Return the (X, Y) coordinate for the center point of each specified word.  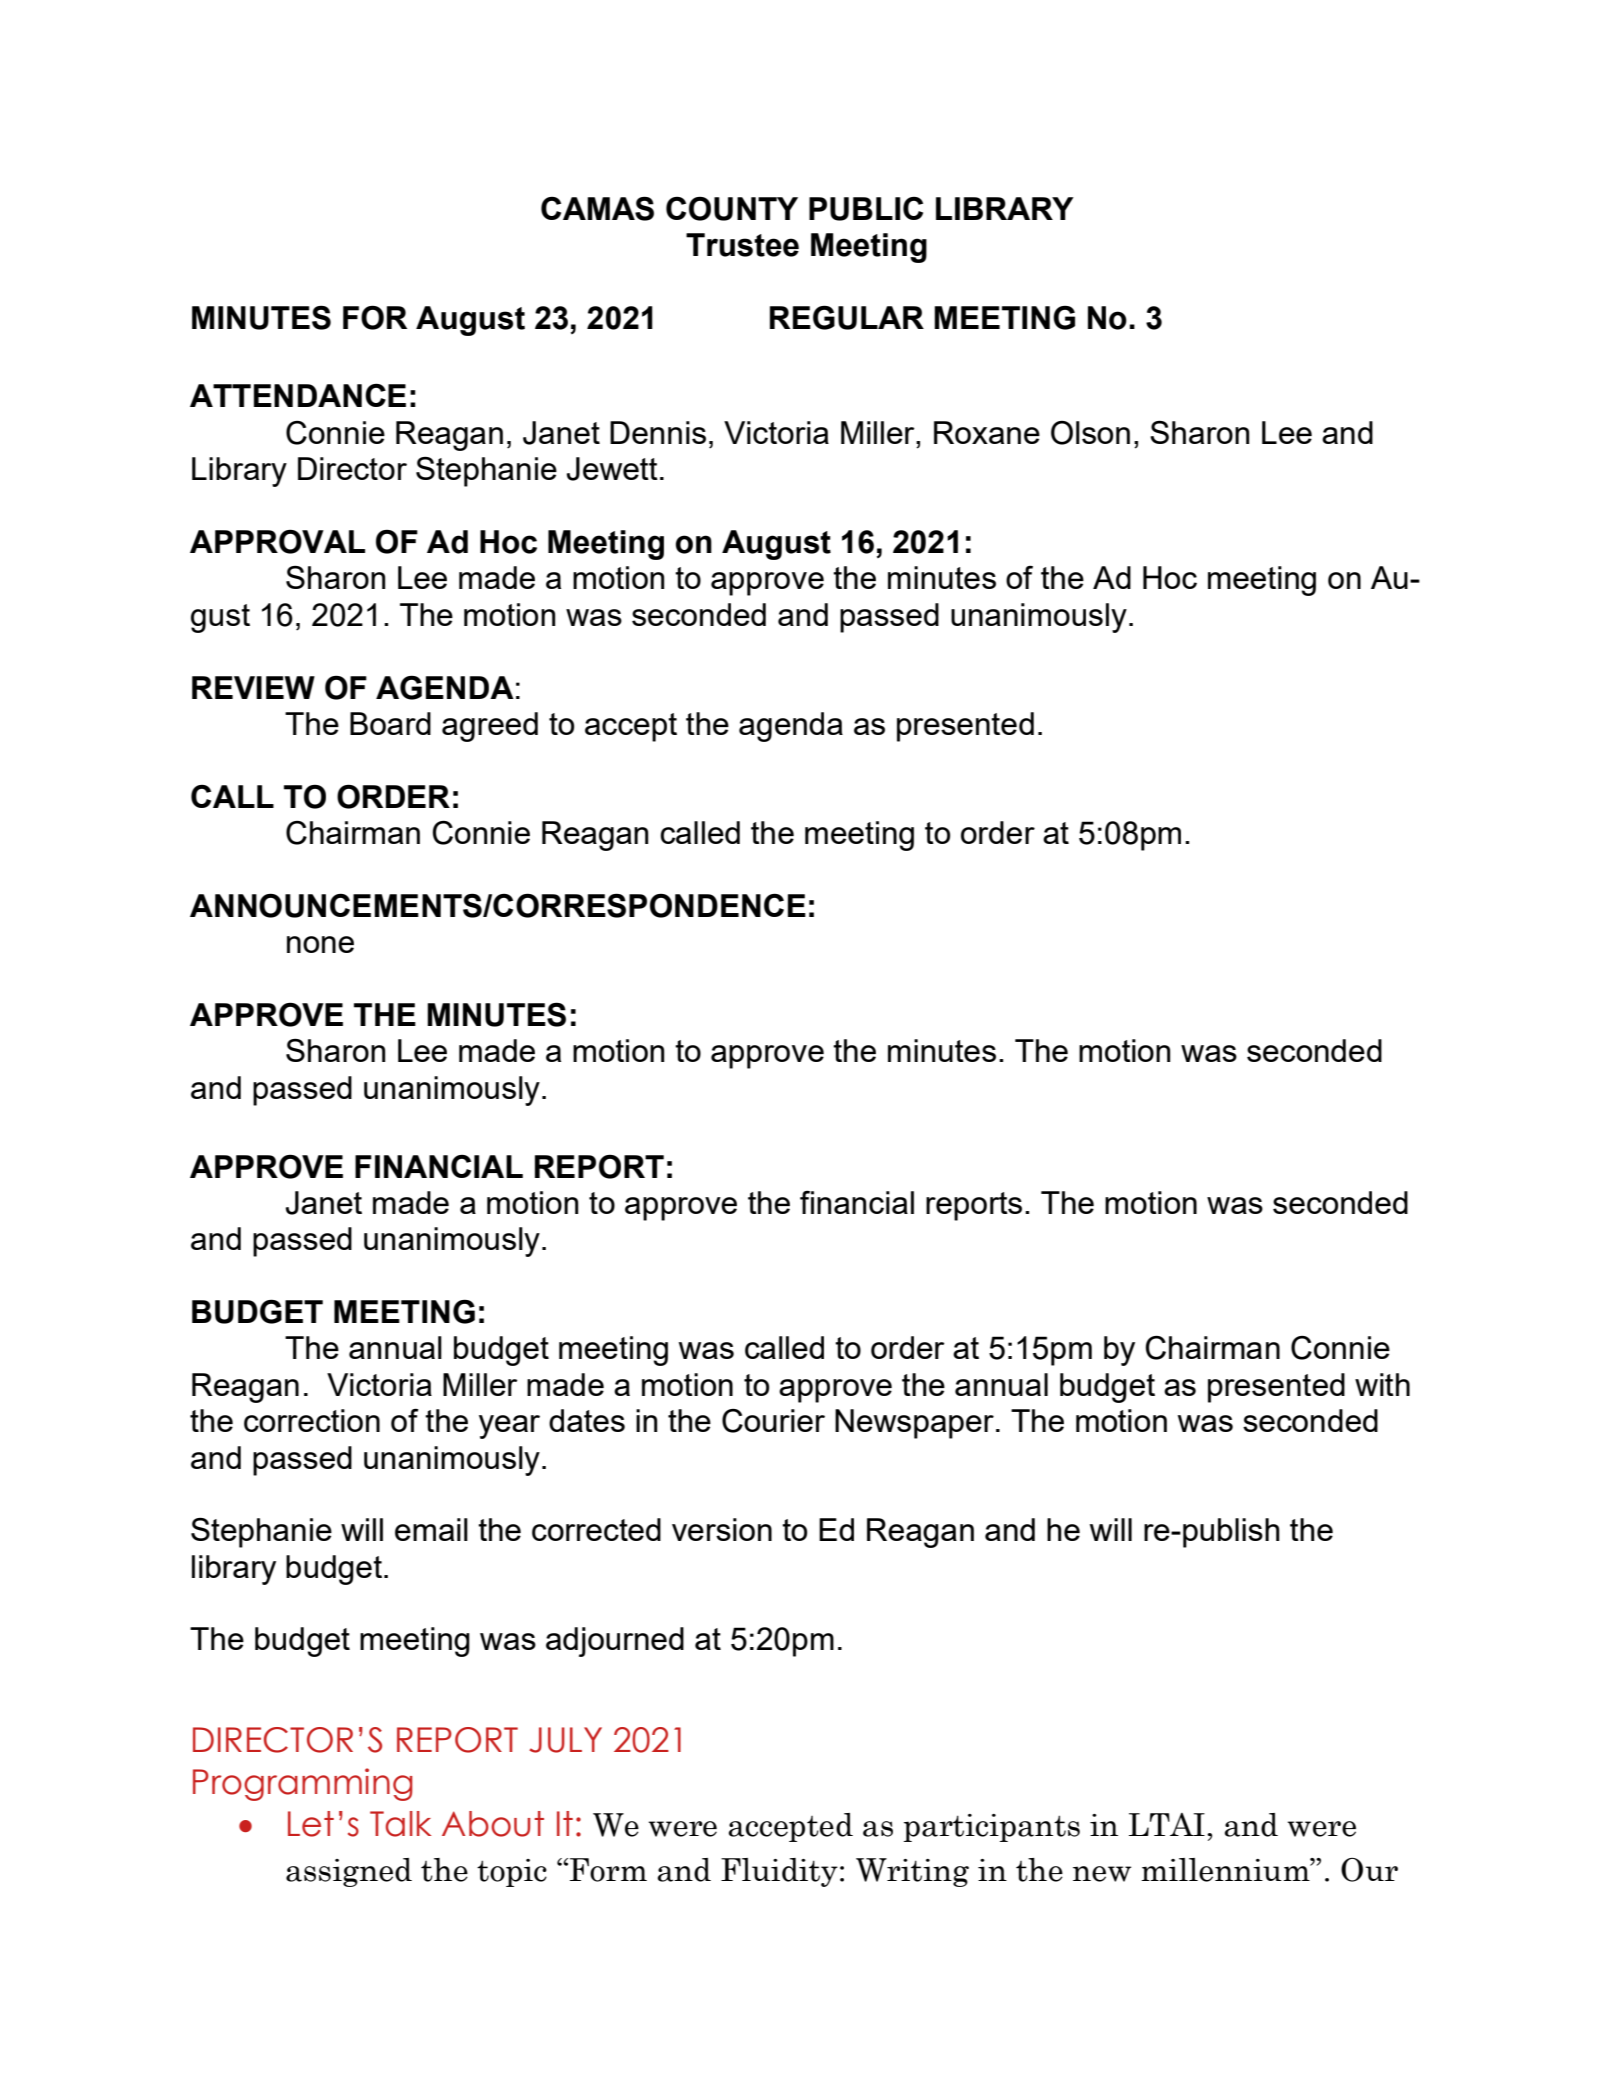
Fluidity (779, 1872)
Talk (400, 1824)
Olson (1090, 433)
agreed (490, 727)
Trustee (742, 245)
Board (390, 723)
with (1382, 1384)
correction (312, 1420)
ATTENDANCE (298, 395)
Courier (773, 1421)
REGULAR (847, 317)
